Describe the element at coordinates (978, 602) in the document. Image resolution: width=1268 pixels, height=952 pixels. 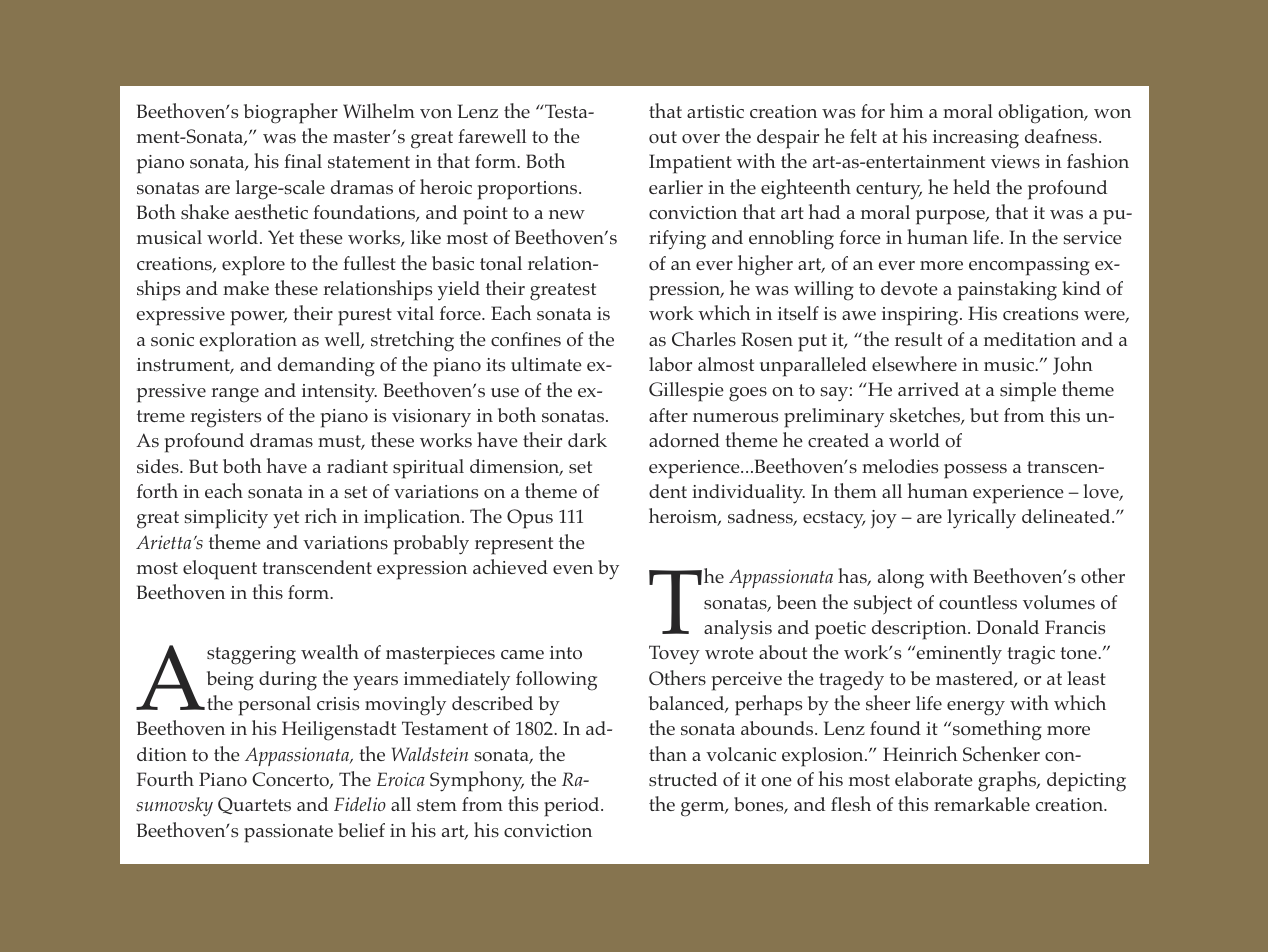
I see `countless` at that location.
